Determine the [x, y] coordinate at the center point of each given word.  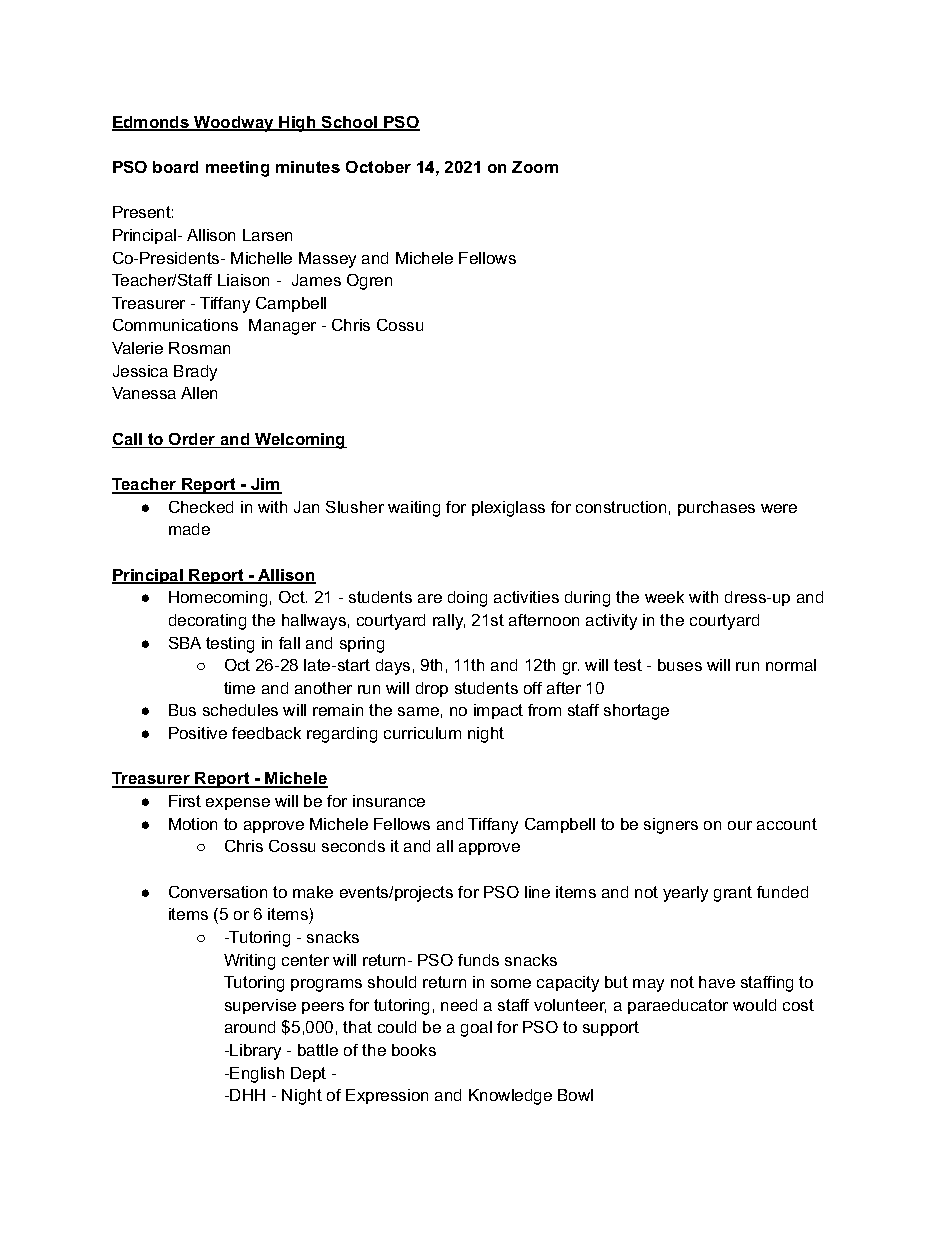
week [664, 597]
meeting [237, 169]
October [378, 167]
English [257, 1075]
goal [476, 1029]
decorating [207, 622]
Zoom [535, 167]
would [754, 1005]
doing [467, 599]
